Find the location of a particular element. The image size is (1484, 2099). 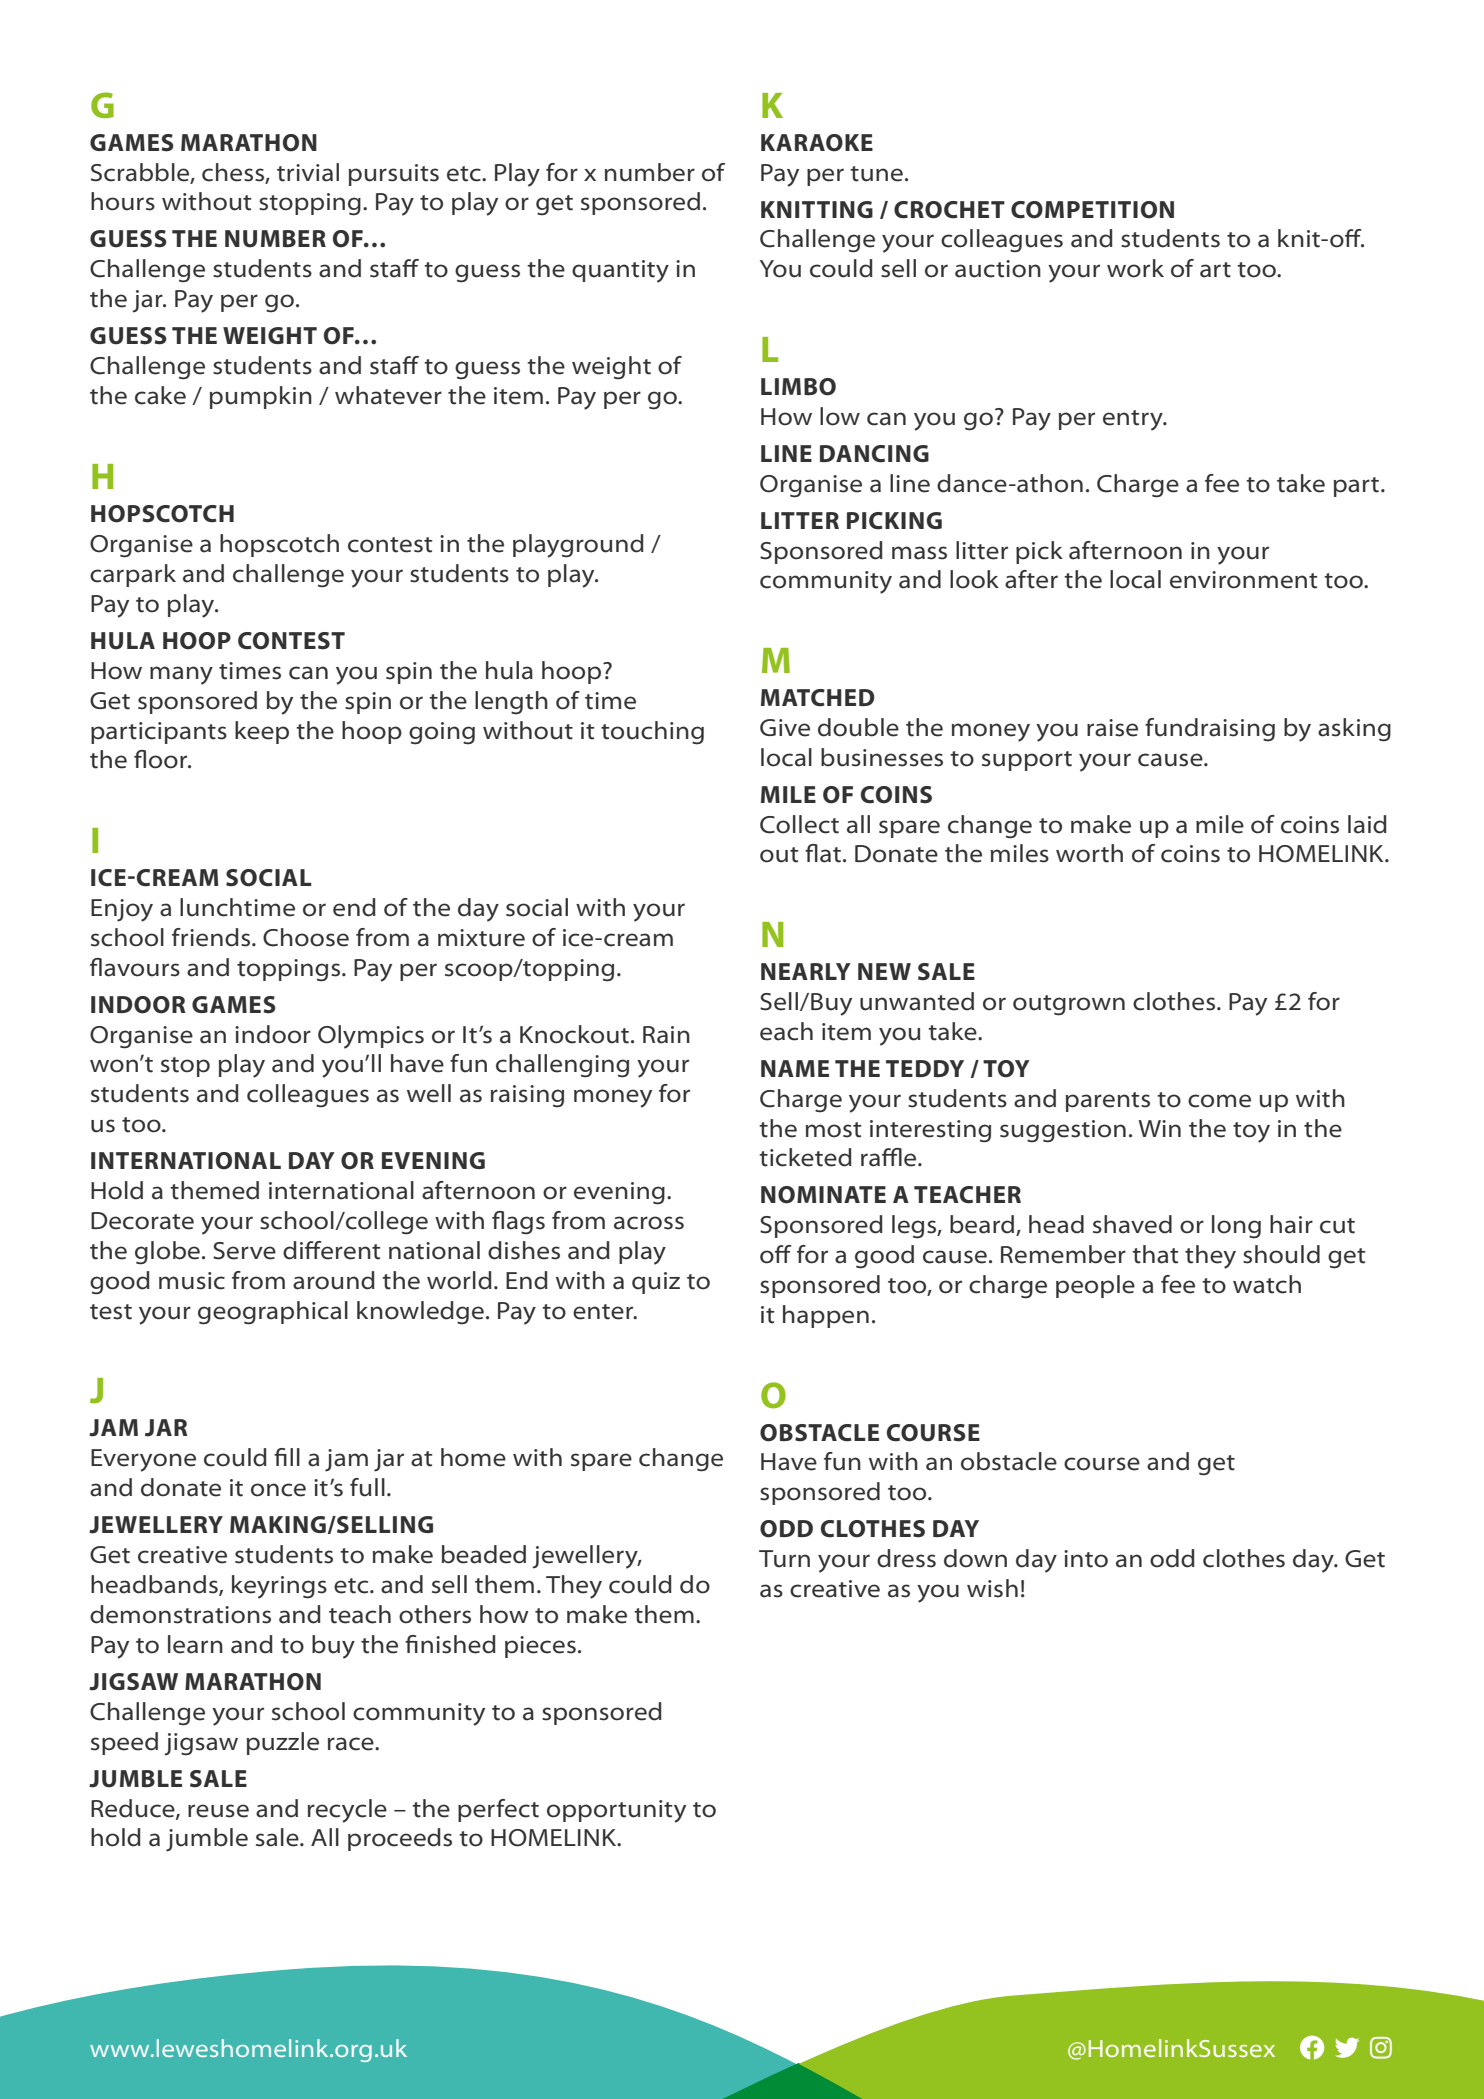

facebook is located at coordinates (1312, 2047).
